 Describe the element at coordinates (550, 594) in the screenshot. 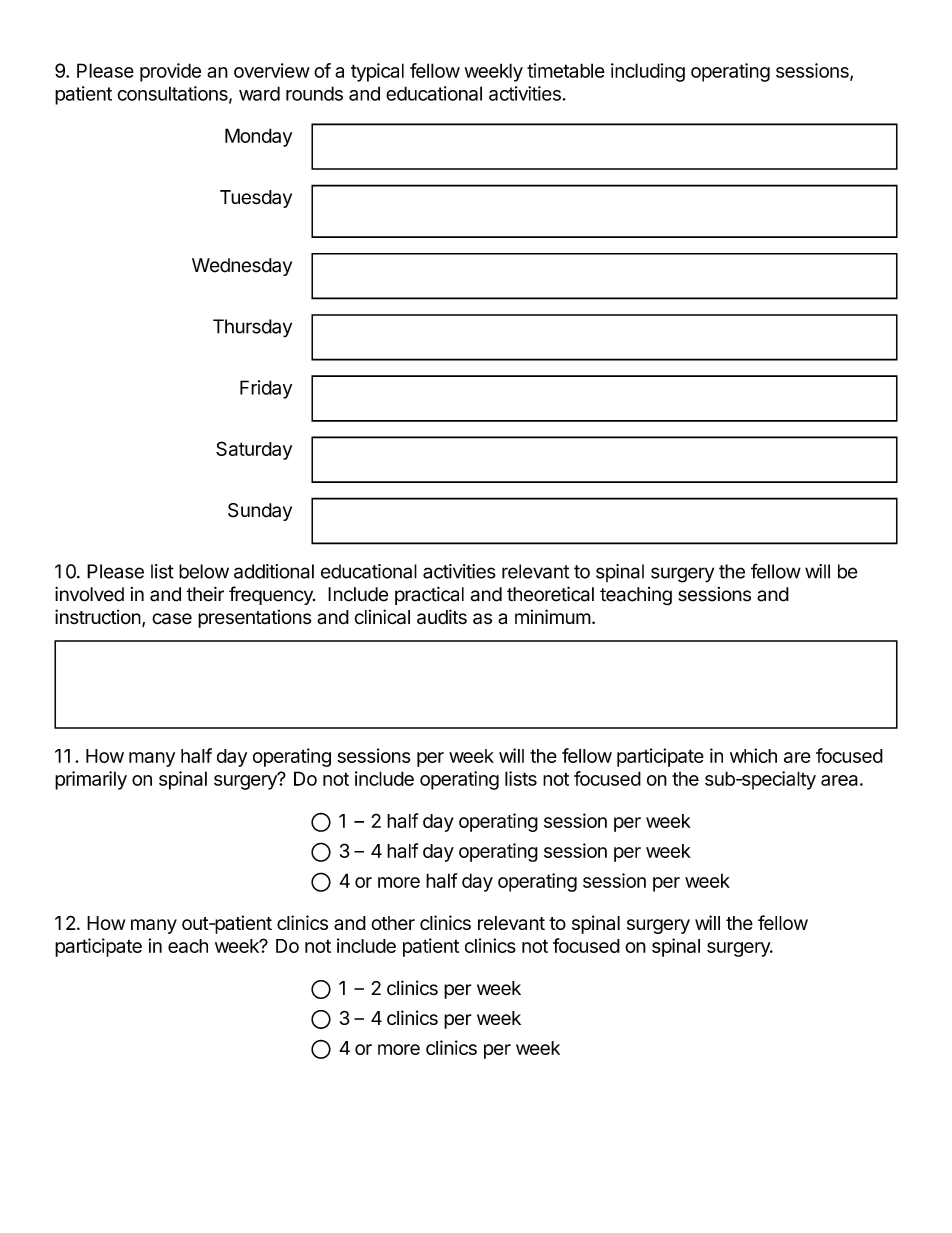

I see `theoretical` at that location.
